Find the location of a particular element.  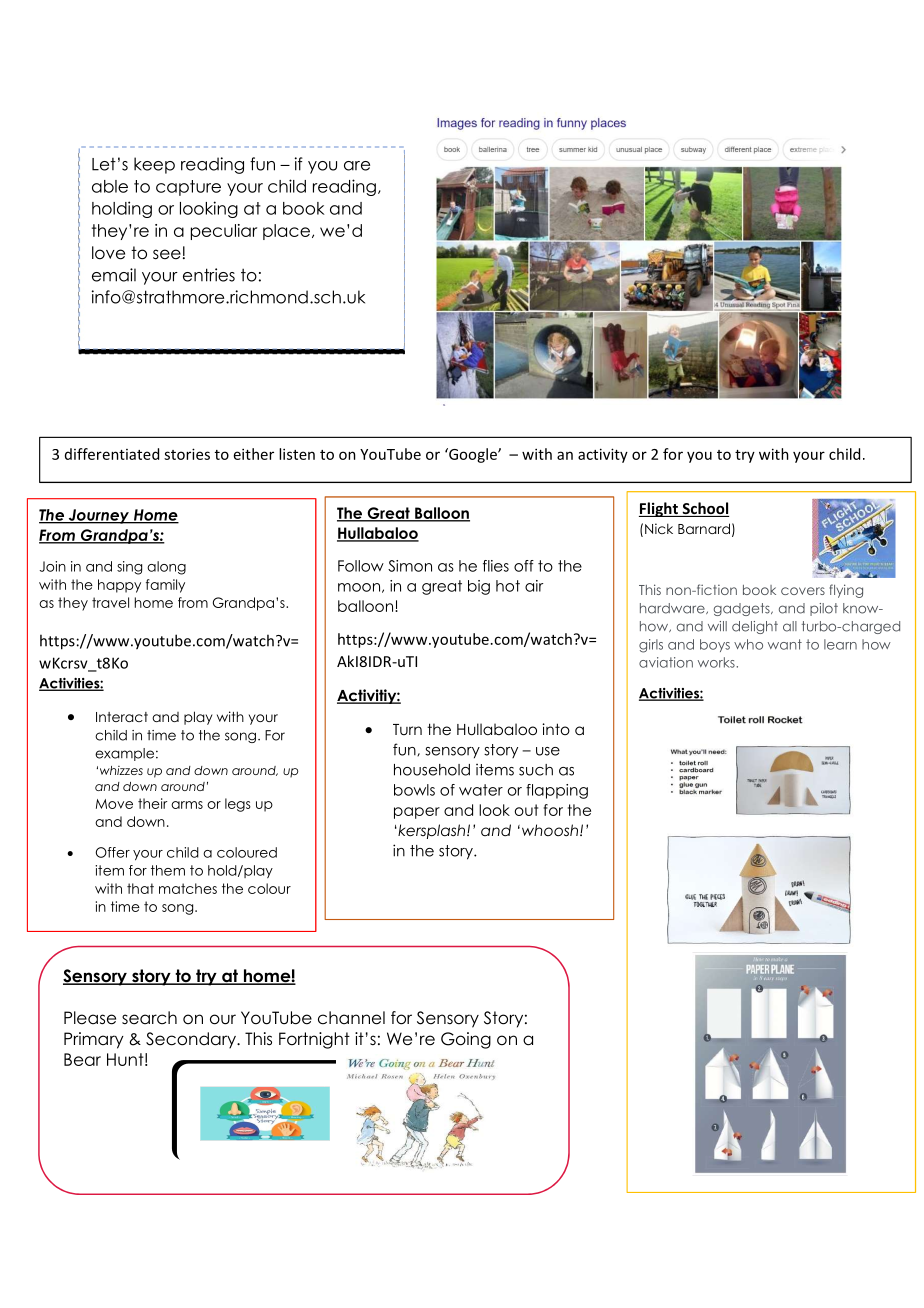

able is located at coordinates (110, 186).
